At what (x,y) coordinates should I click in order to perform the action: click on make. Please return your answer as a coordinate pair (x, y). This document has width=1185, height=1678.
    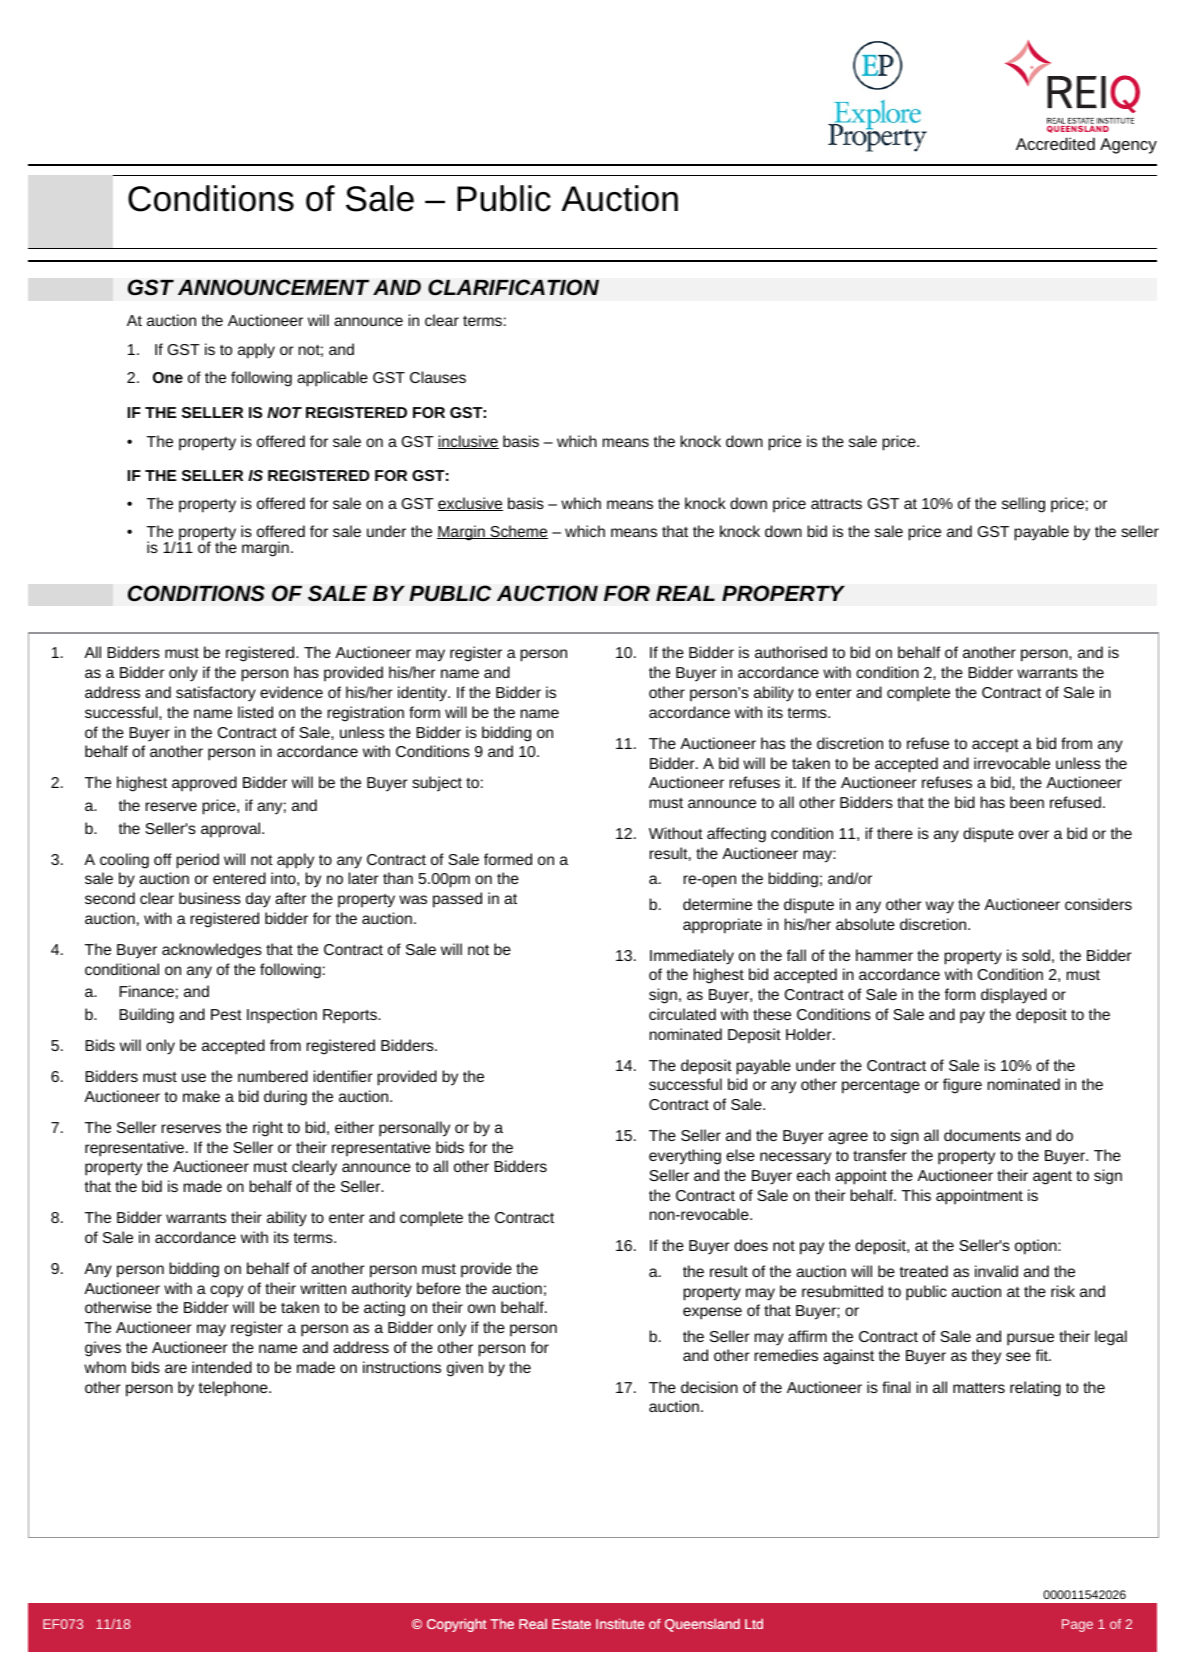
    Looking at the image, I should click on (201, 1096).
